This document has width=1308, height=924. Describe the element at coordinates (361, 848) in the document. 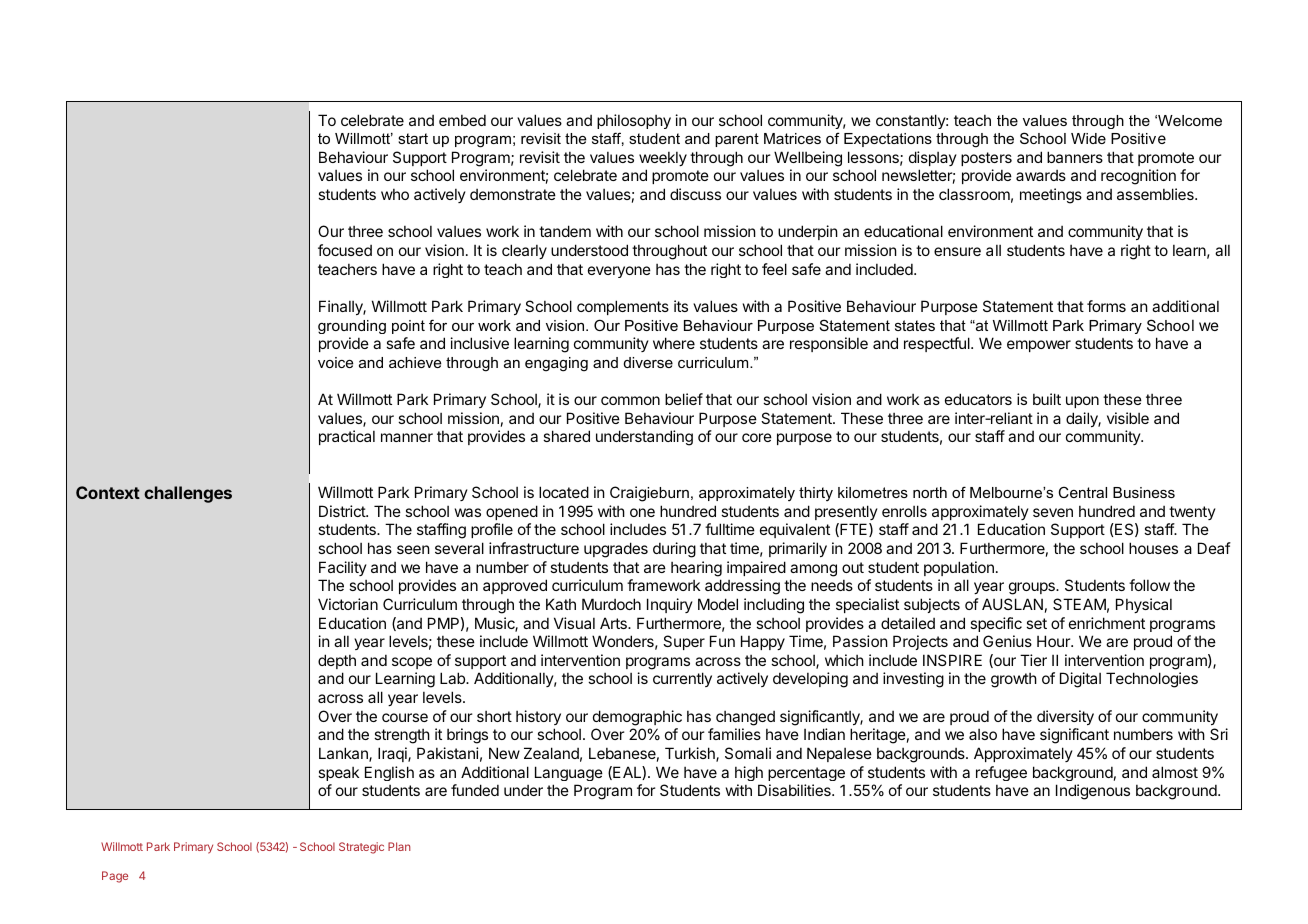

I see `Strategic` at that location.
